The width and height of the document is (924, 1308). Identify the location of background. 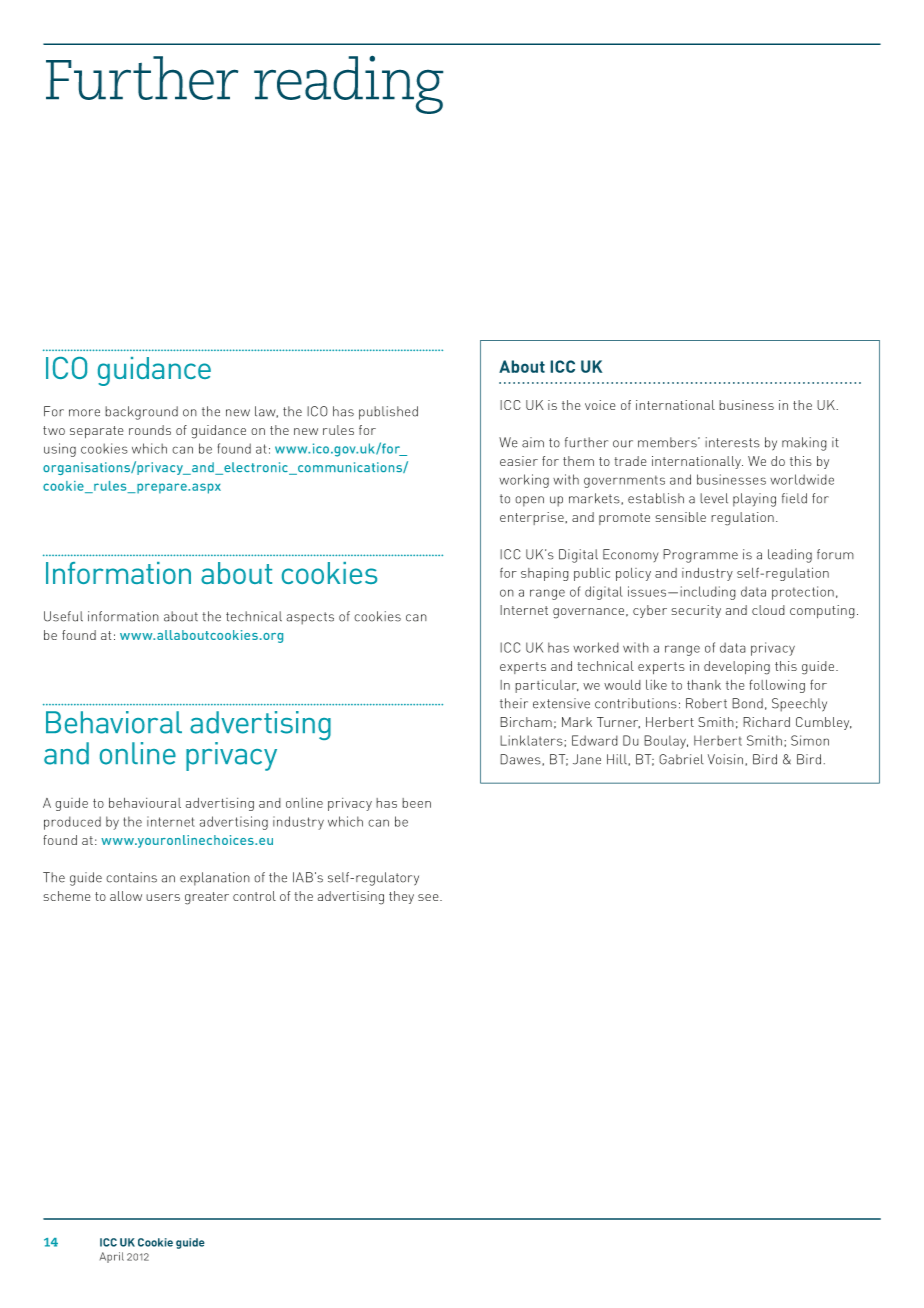
(141, 413).
